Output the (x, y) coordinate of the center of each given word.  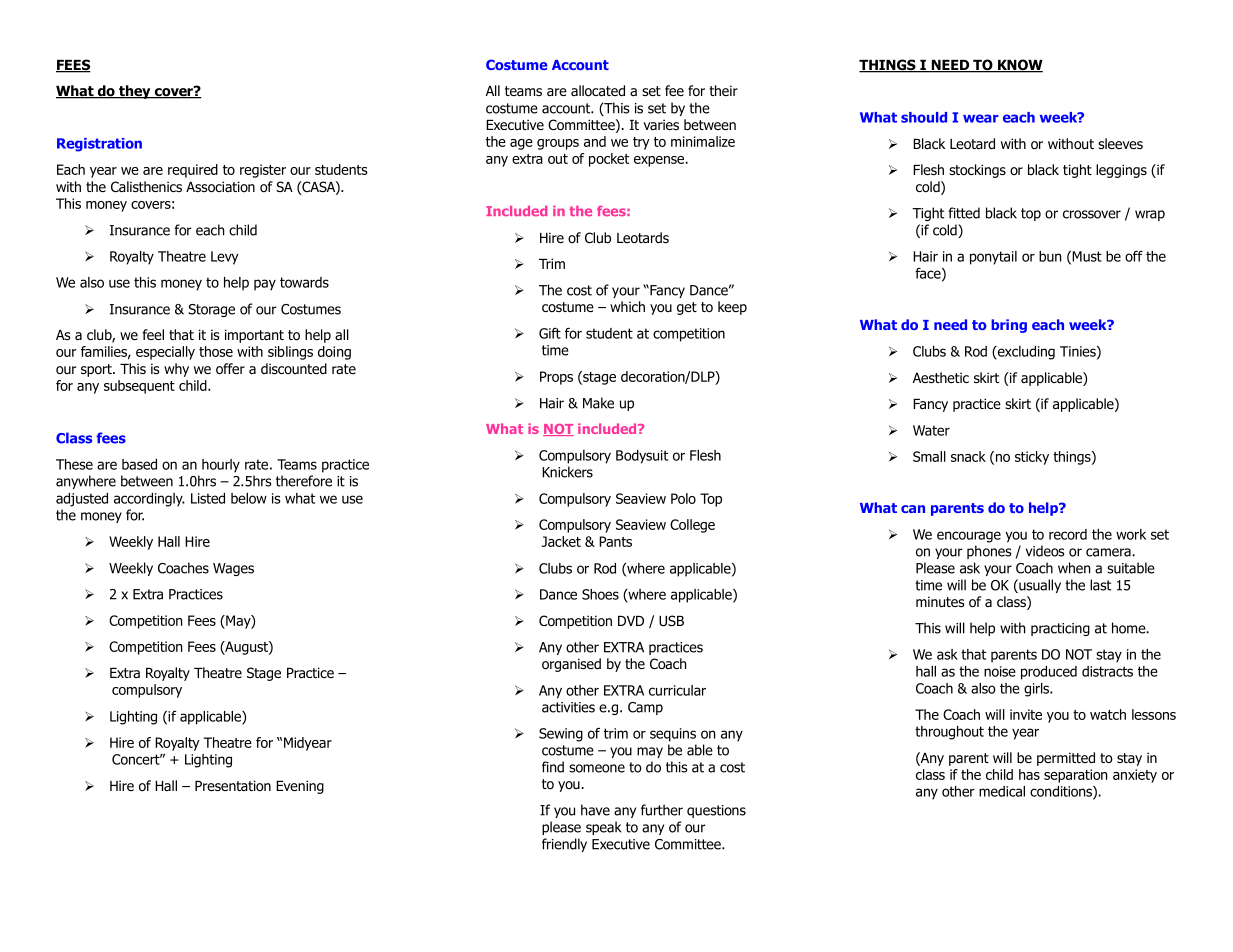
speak (604, 828)
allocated (598, 91)
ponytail (993, 258)
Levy (224, 258)
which (627, 306)
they (135, 92)
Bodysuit (642, 457)
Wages (233, 569)
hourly (221, 466)
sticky (1032, 458)
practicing (1060, 629)
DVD (631, 621)
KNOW (1019, 66)
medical (1002, 791)
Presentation (233, 786)
